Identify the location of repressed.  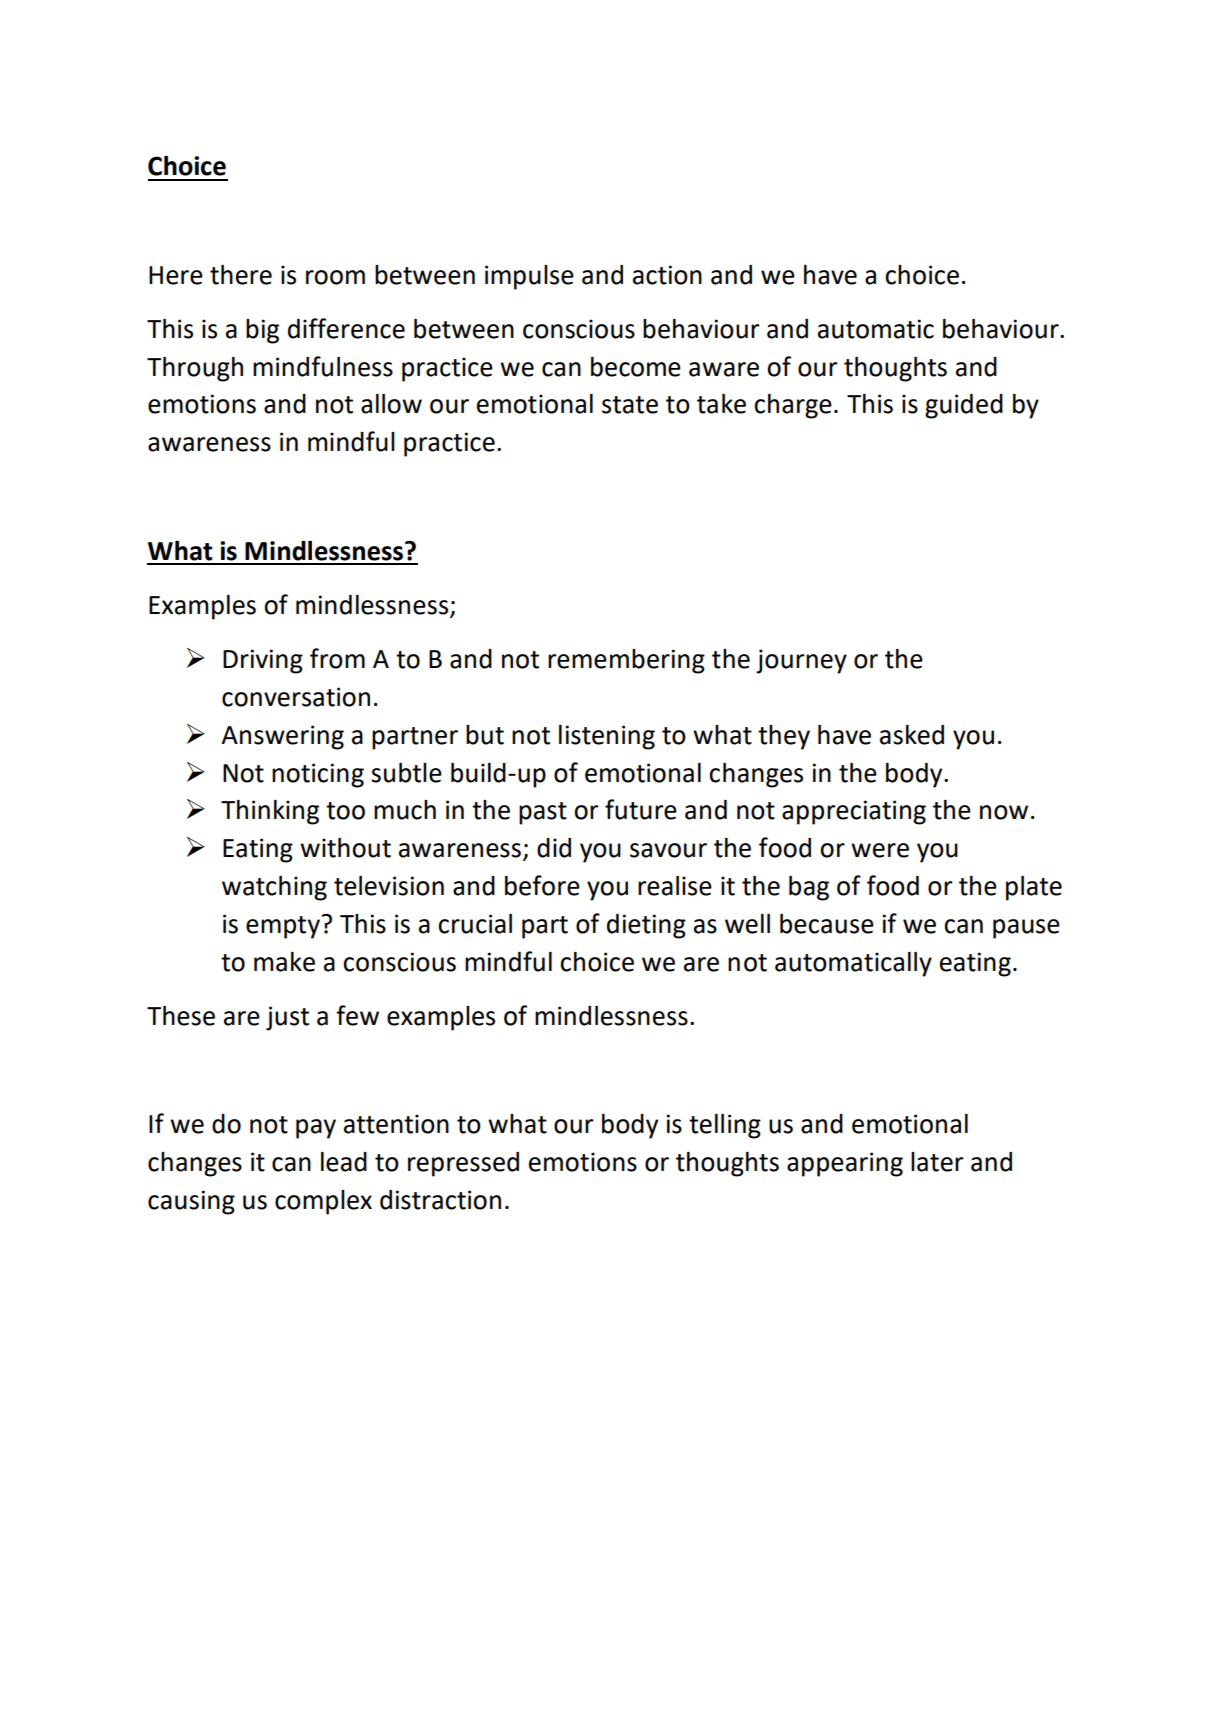
(463, 1164).
